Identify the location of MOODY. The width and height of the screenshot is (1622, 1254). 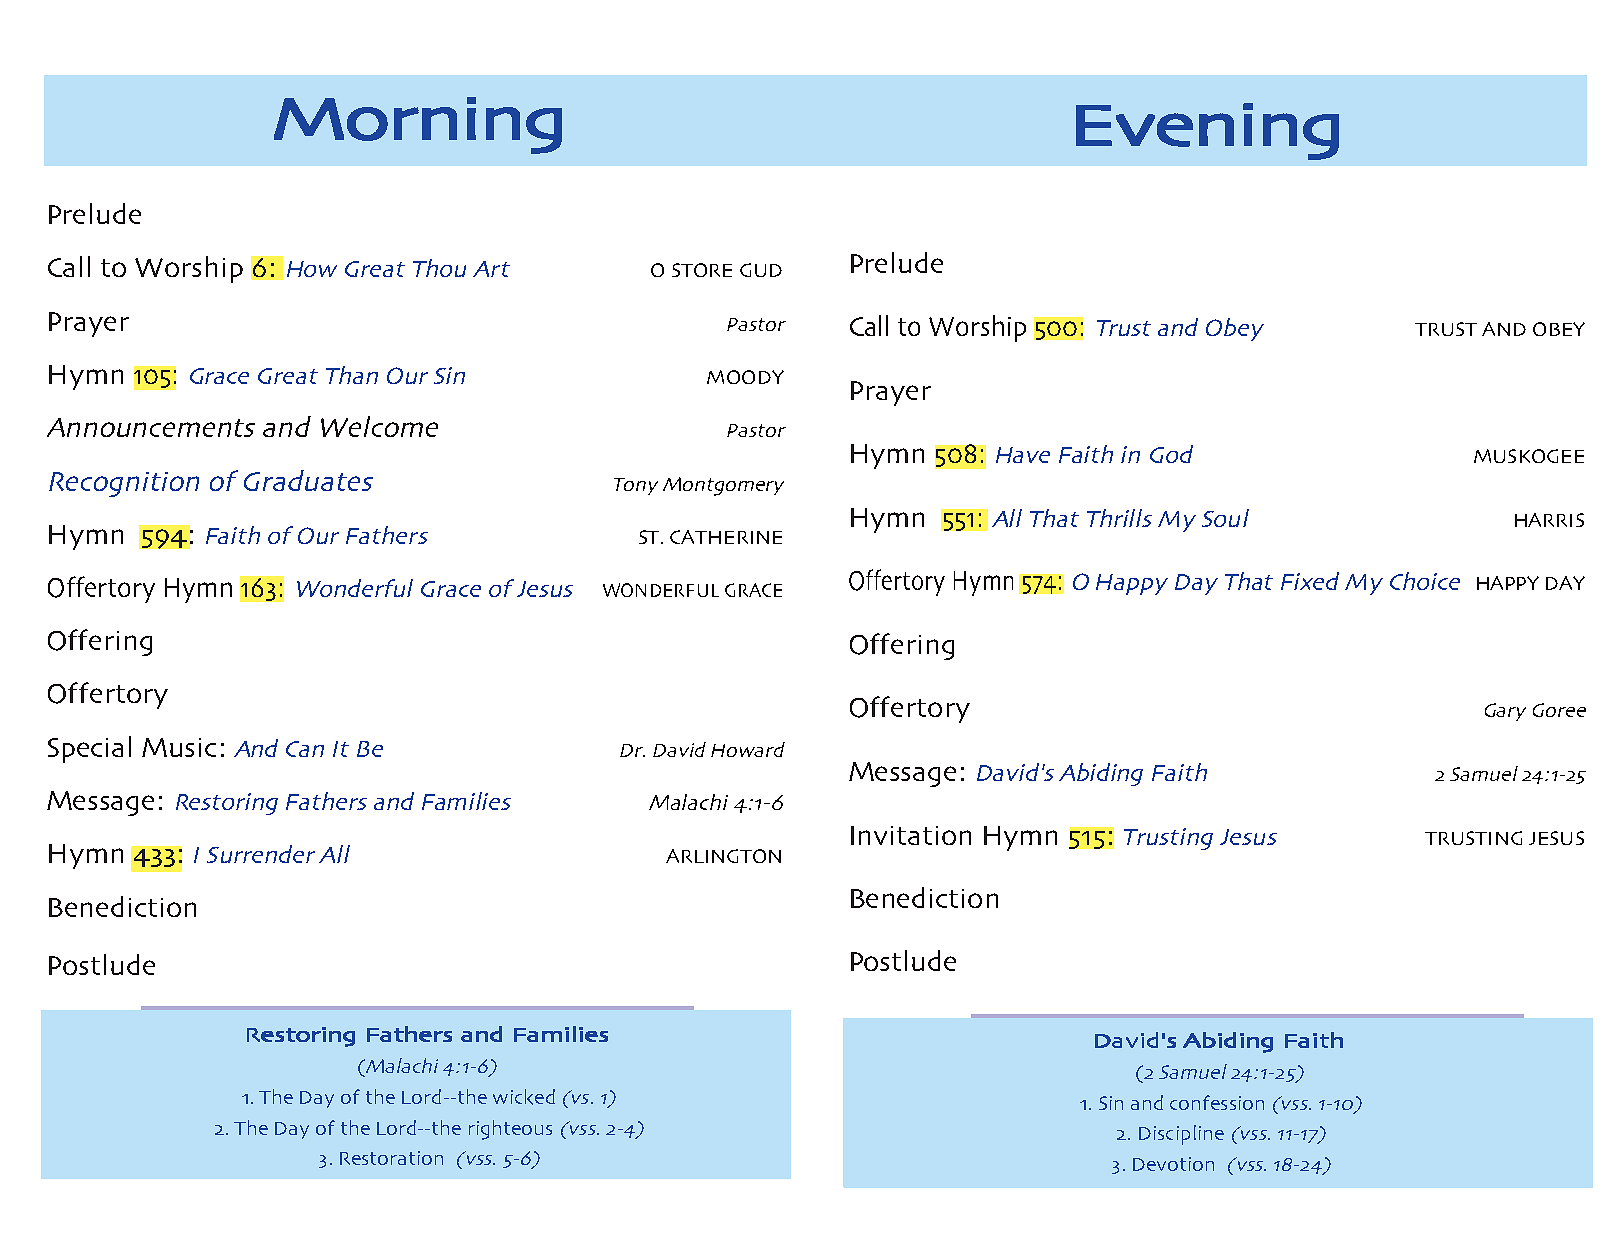
(745, 377).
